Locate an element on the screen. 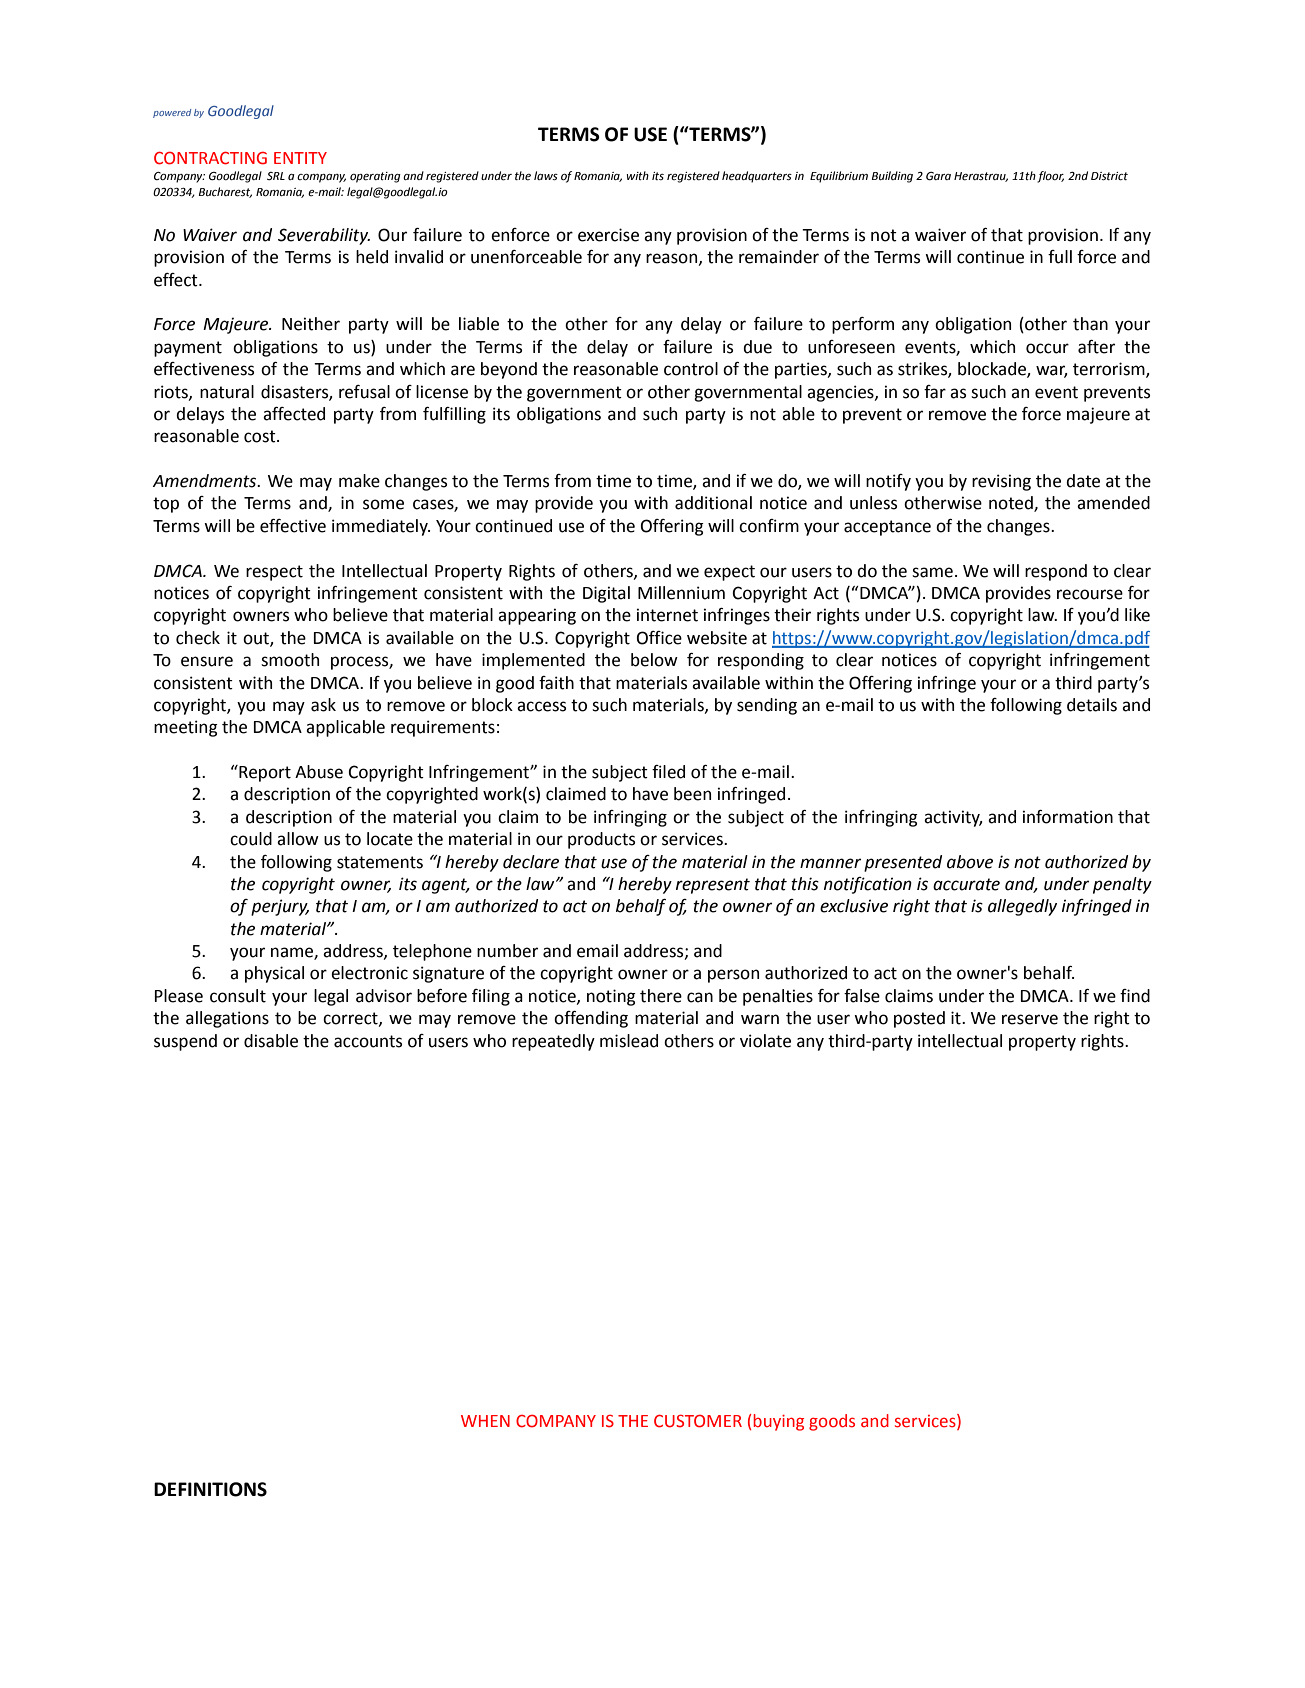 The height and width of the screenshot is (1688, 1305). there is located at coordinates (661, 996).
